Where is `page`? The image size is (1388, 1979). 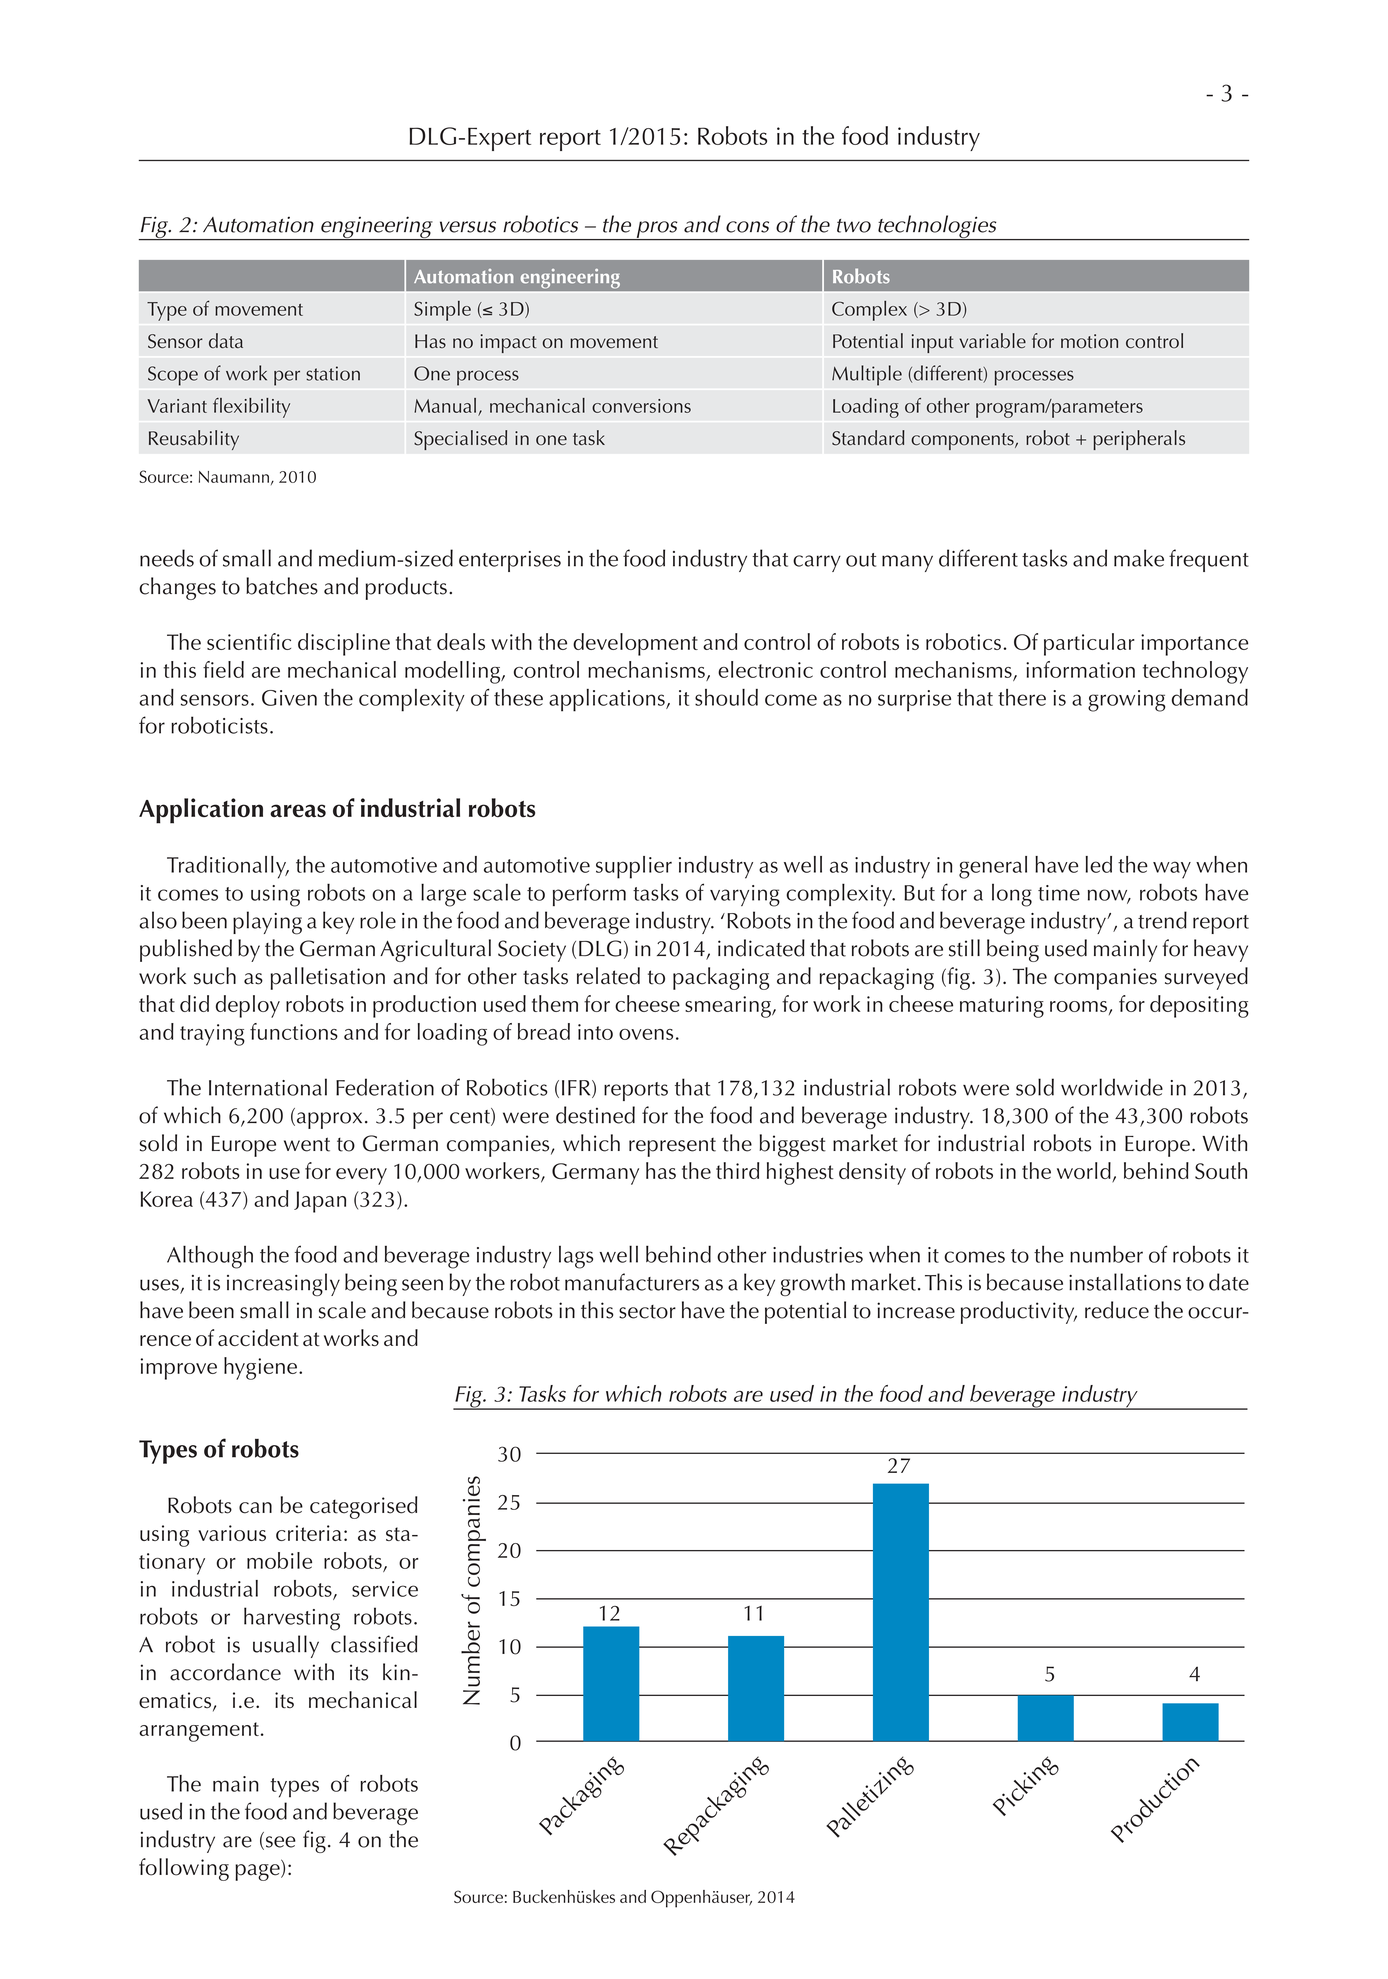 page is located at coordinates (258, 1872).
